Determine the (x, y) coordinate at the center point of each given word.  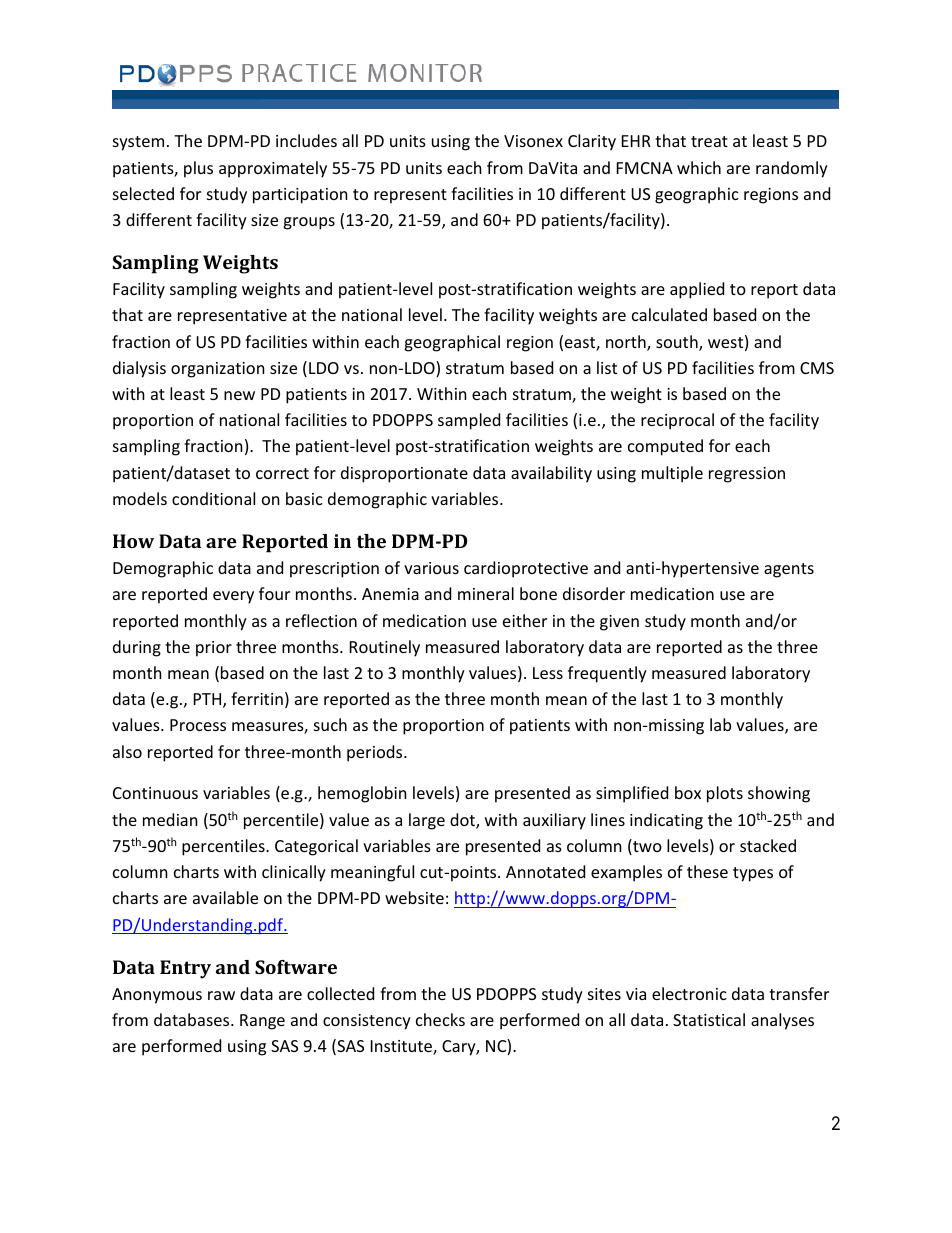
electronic (689, 993)
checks (440, 1019)
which (699, 167)
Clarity (592, 142)
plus (198, 169)
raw (221, 995)
